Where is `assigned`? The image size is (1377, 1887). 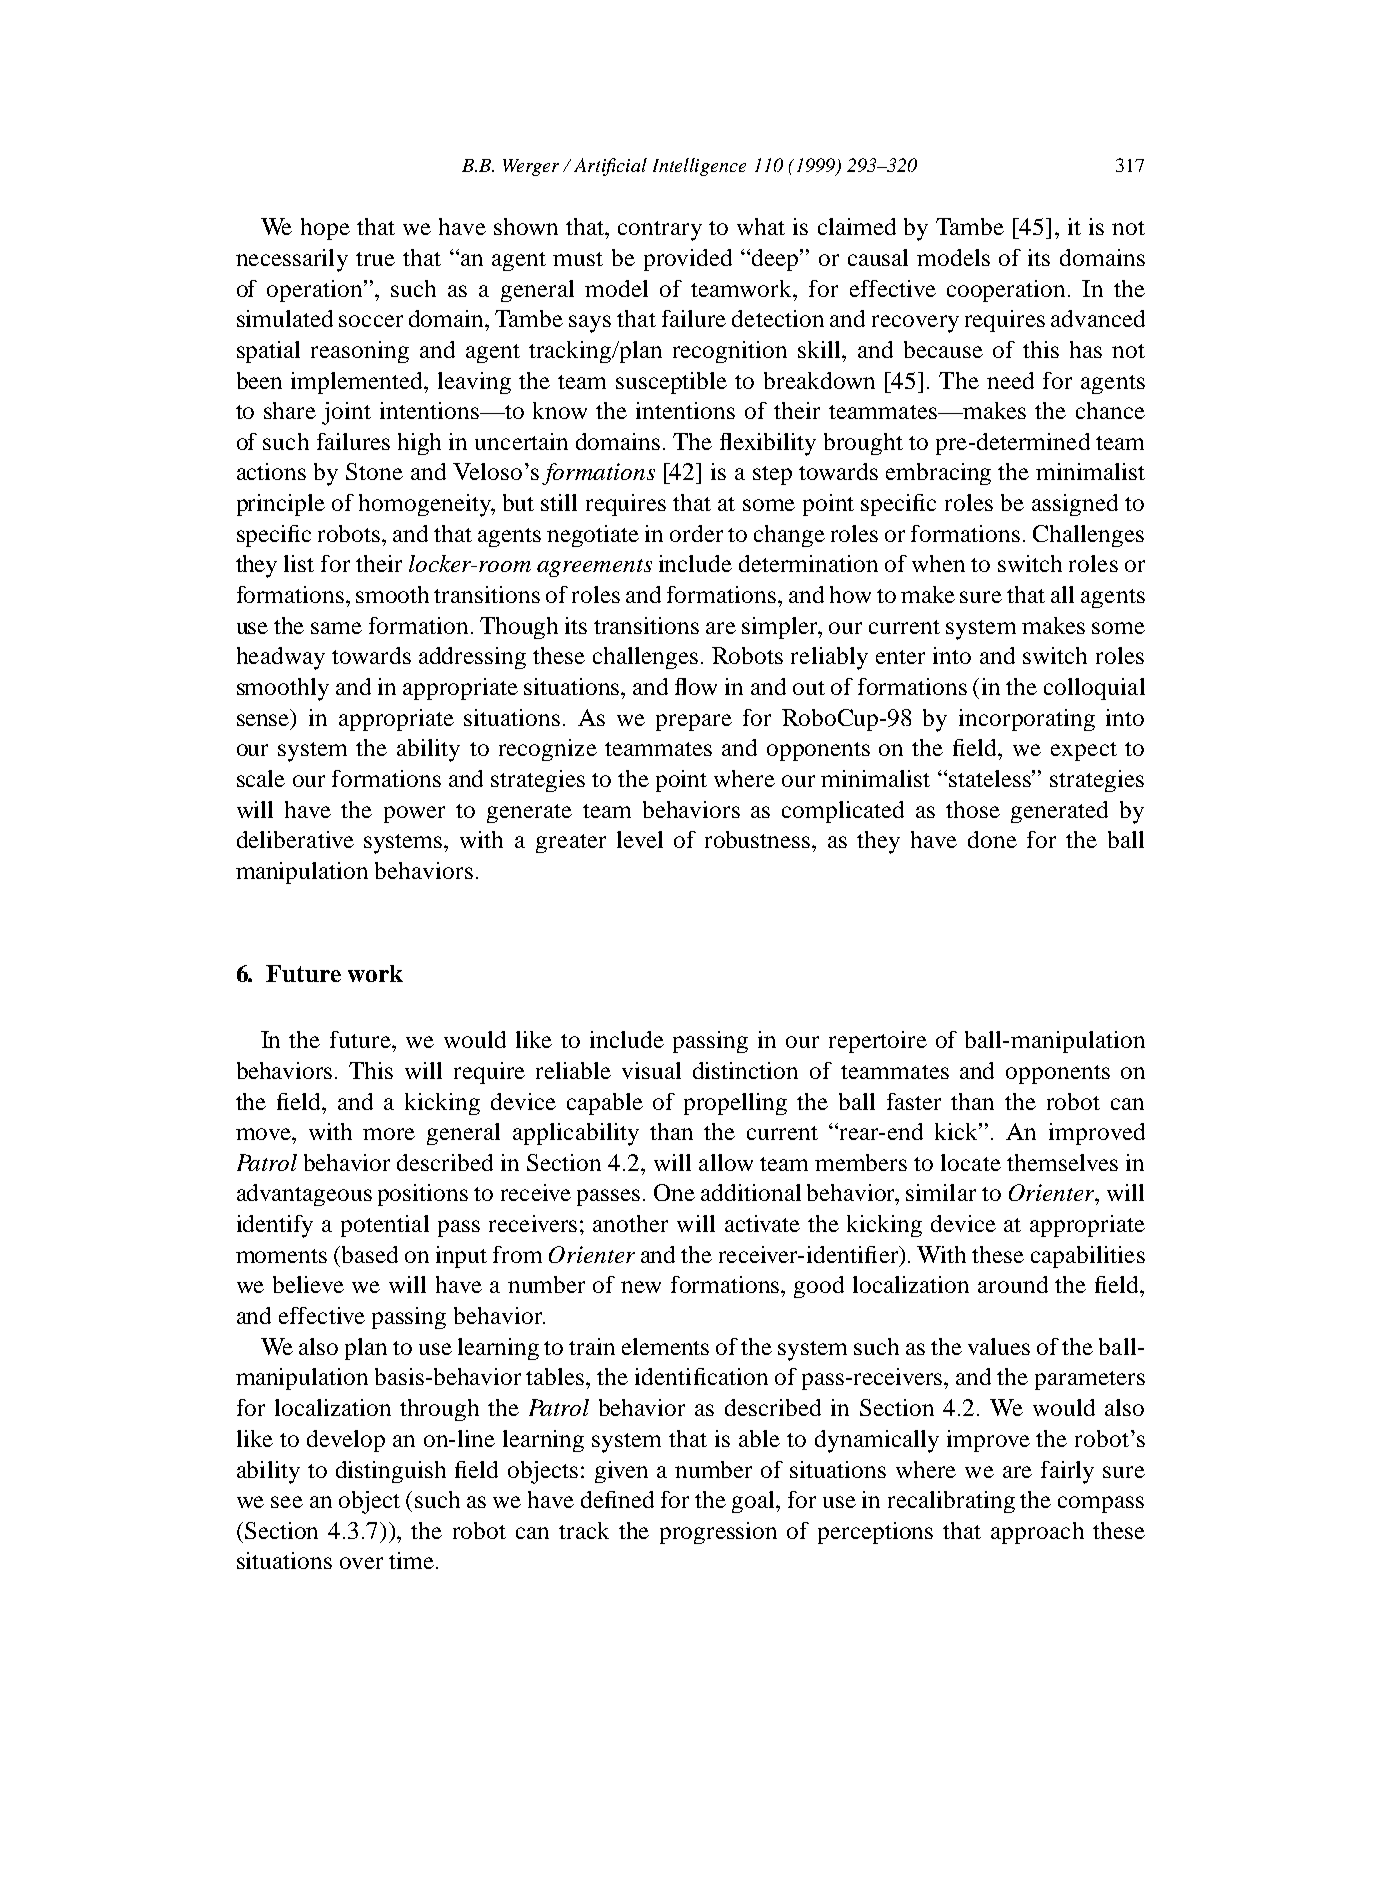 assigned is located at coordinates (1075, 505).
